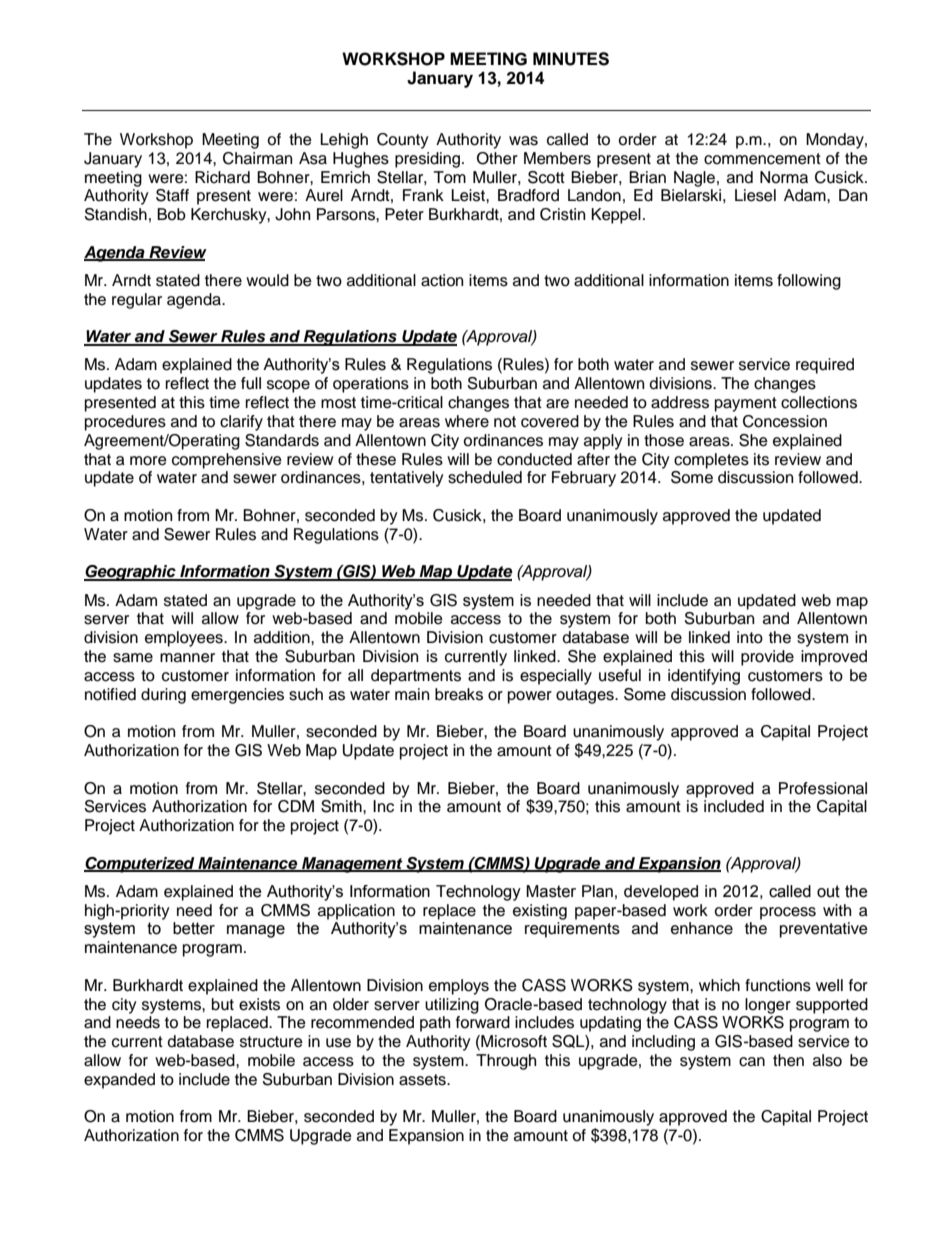 The height and width of the image is (1233, 952). Describe the element at coordinates (750, 637) in the image. I see `into` at that location.
